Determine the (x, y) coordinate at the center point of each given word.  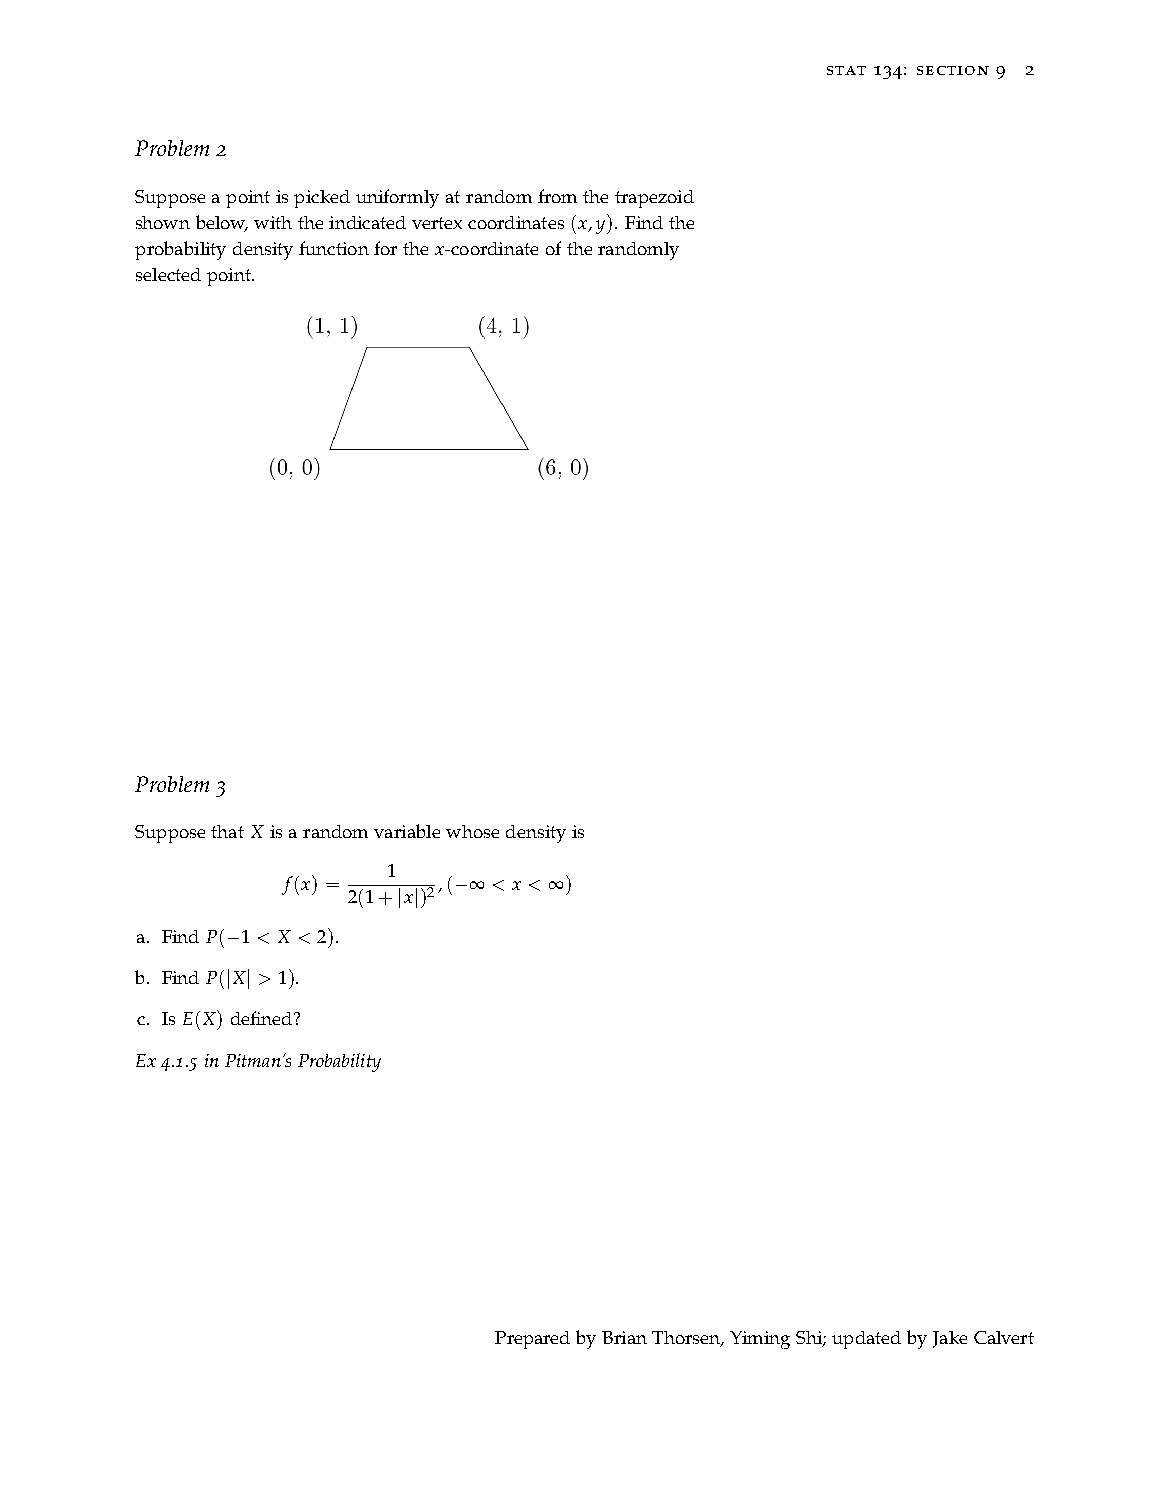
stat (846, 70)
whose (472, 831)
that (227, 831)
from (557, 196)
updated (866, 1340)
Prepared (532, 1340)
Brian (624, 1337)
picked (322, 199)
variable (407, 831)
